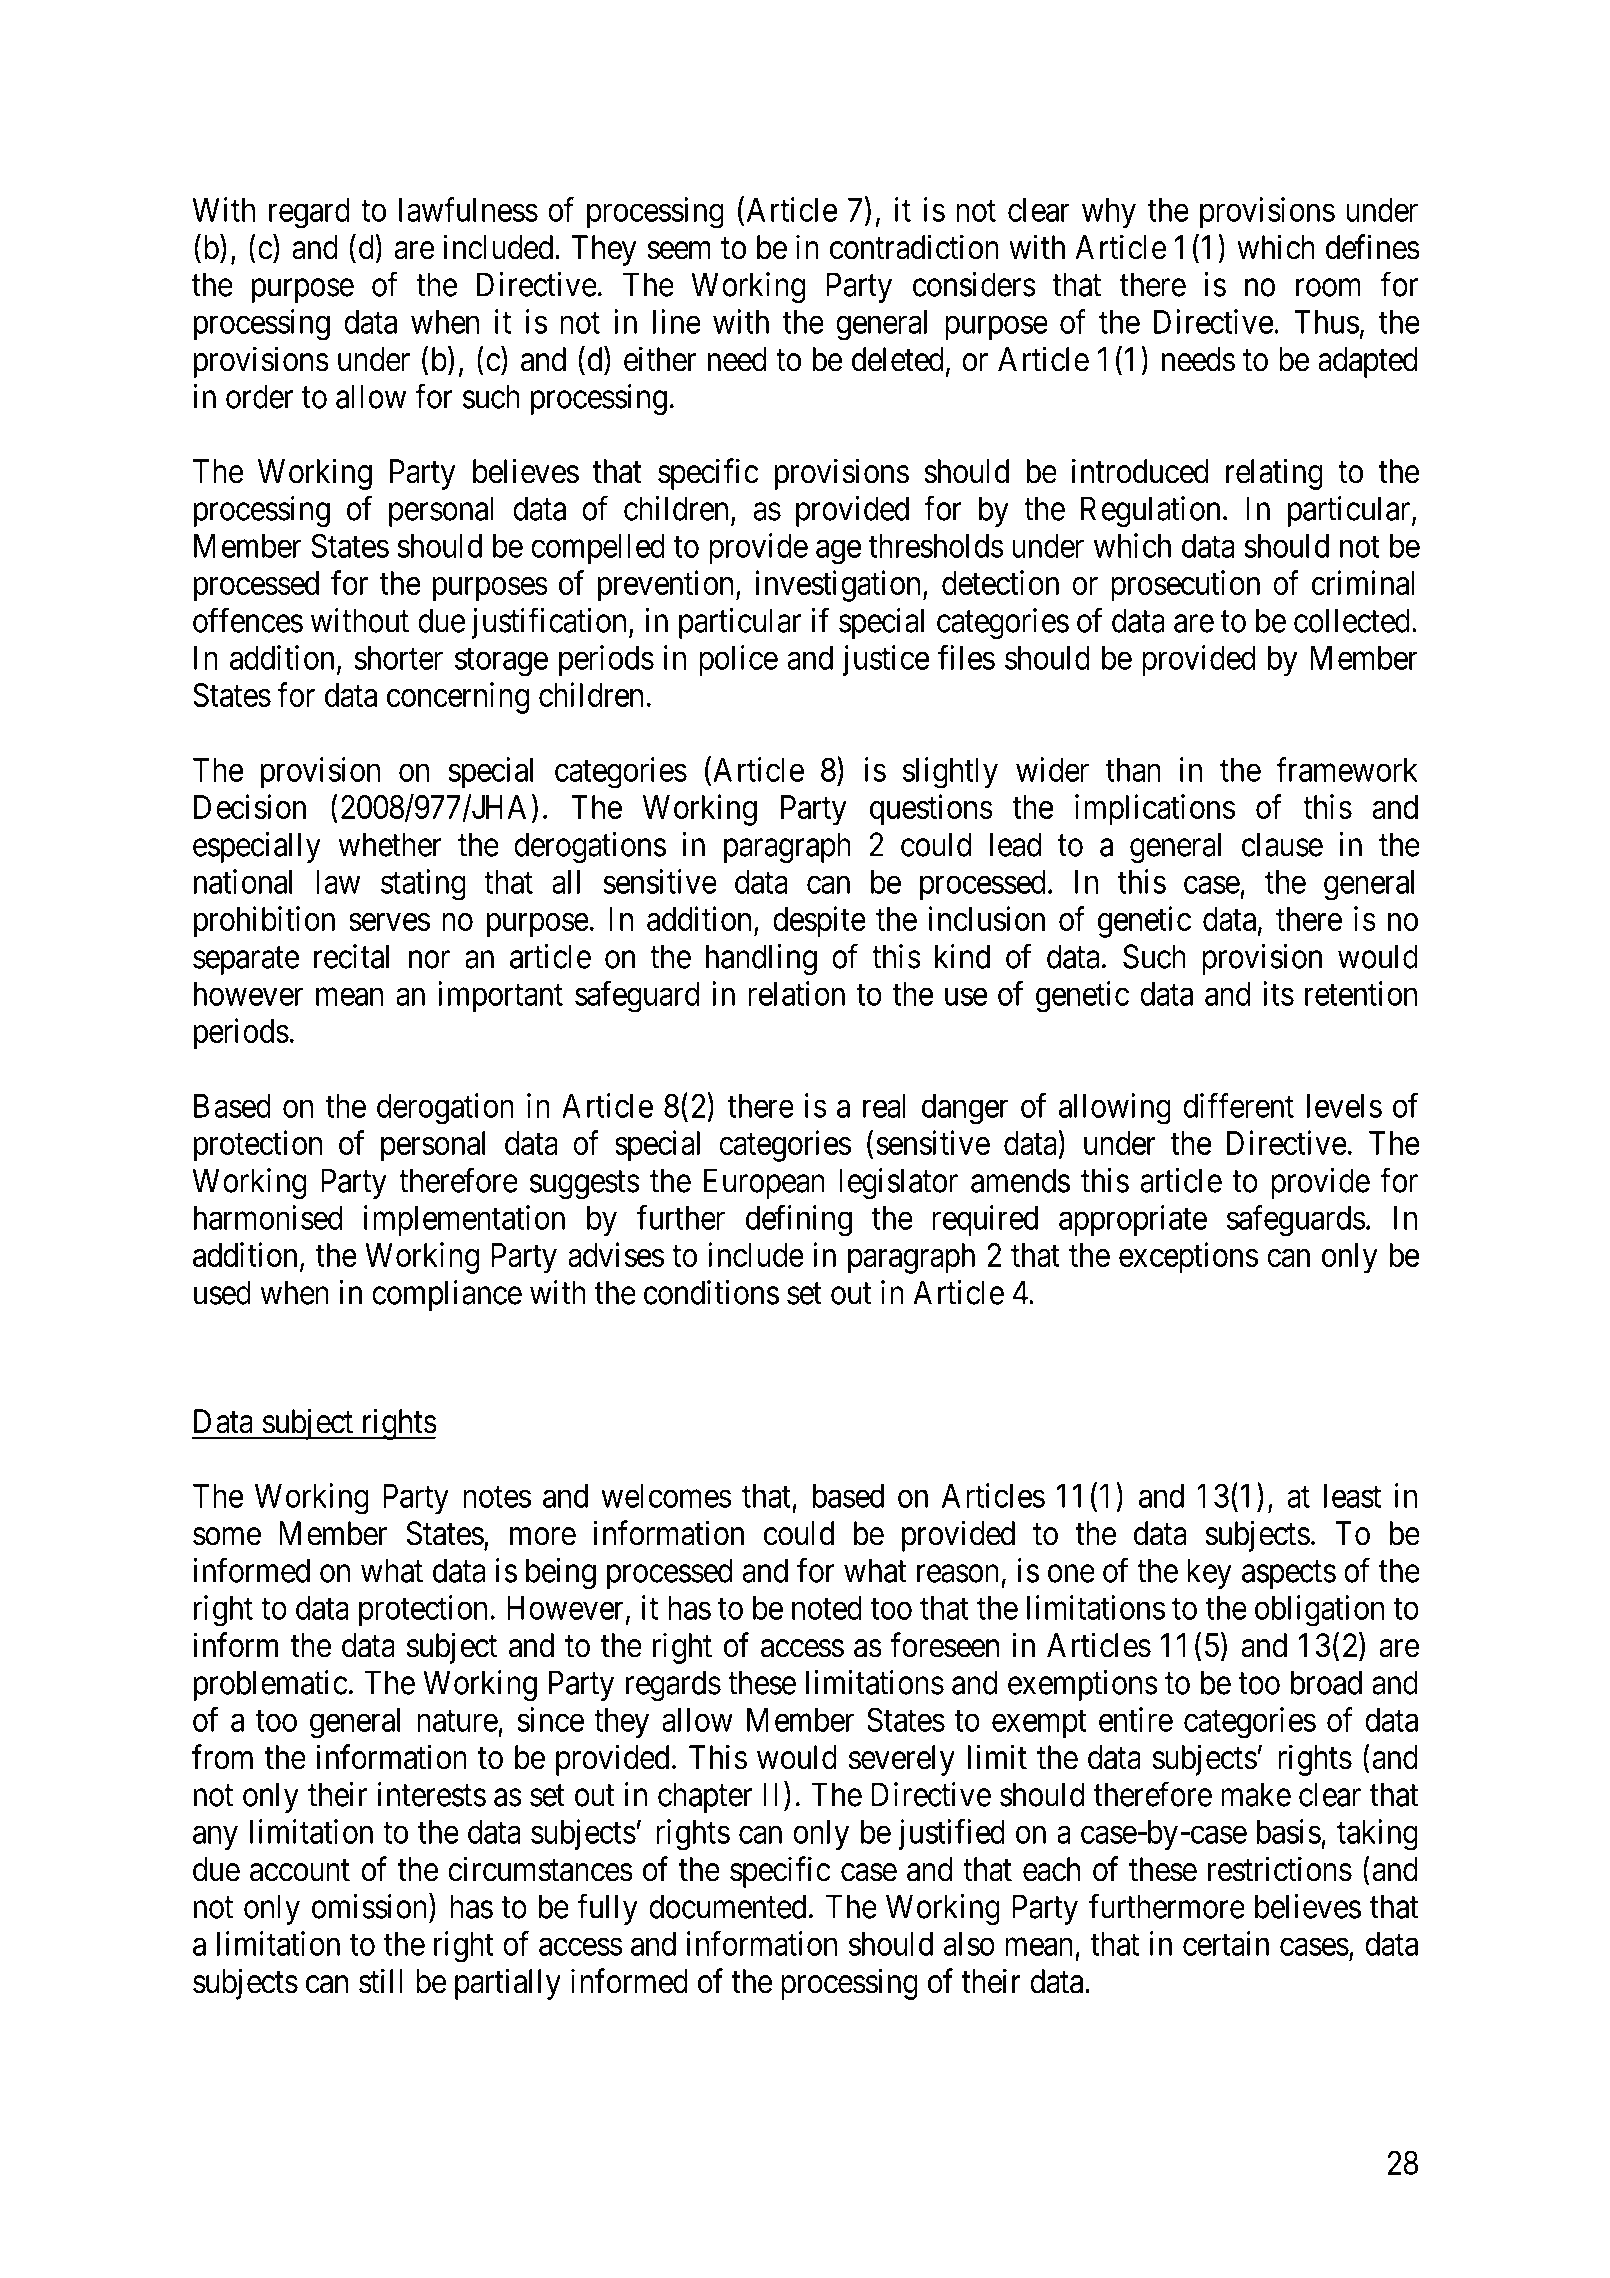  I want to click on omission, so click(371, 1906).
